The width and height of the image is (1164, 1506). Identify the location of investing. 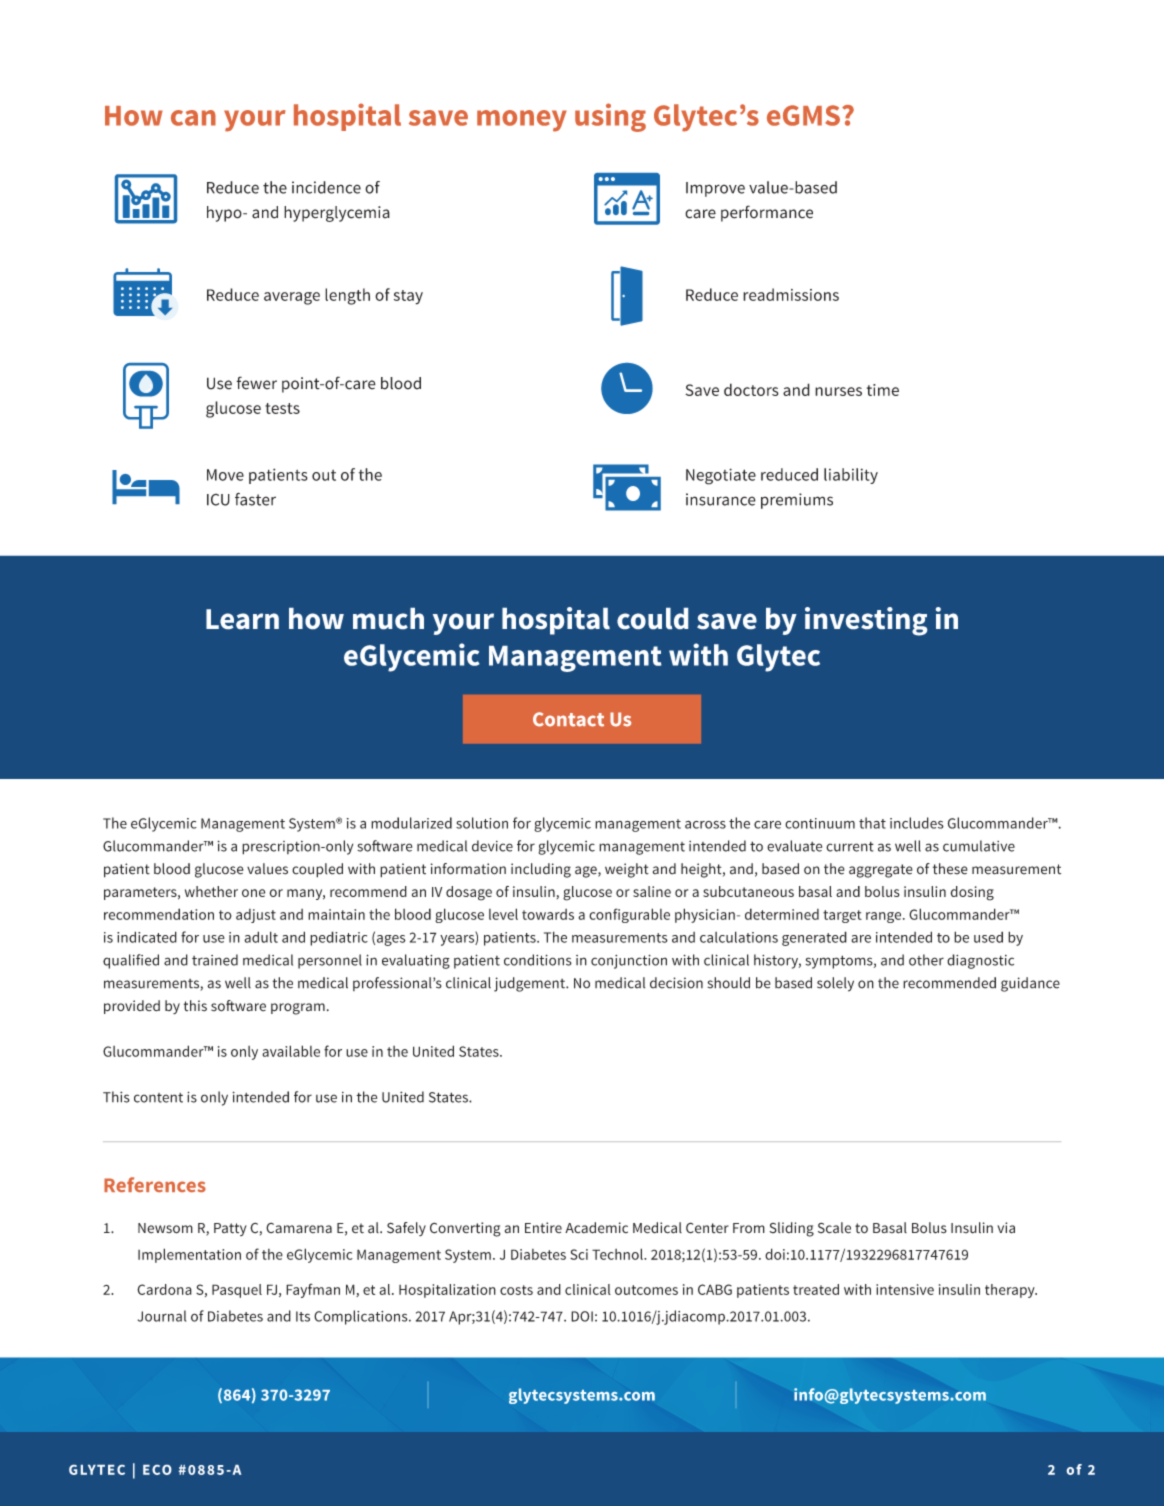
(866, 621).
